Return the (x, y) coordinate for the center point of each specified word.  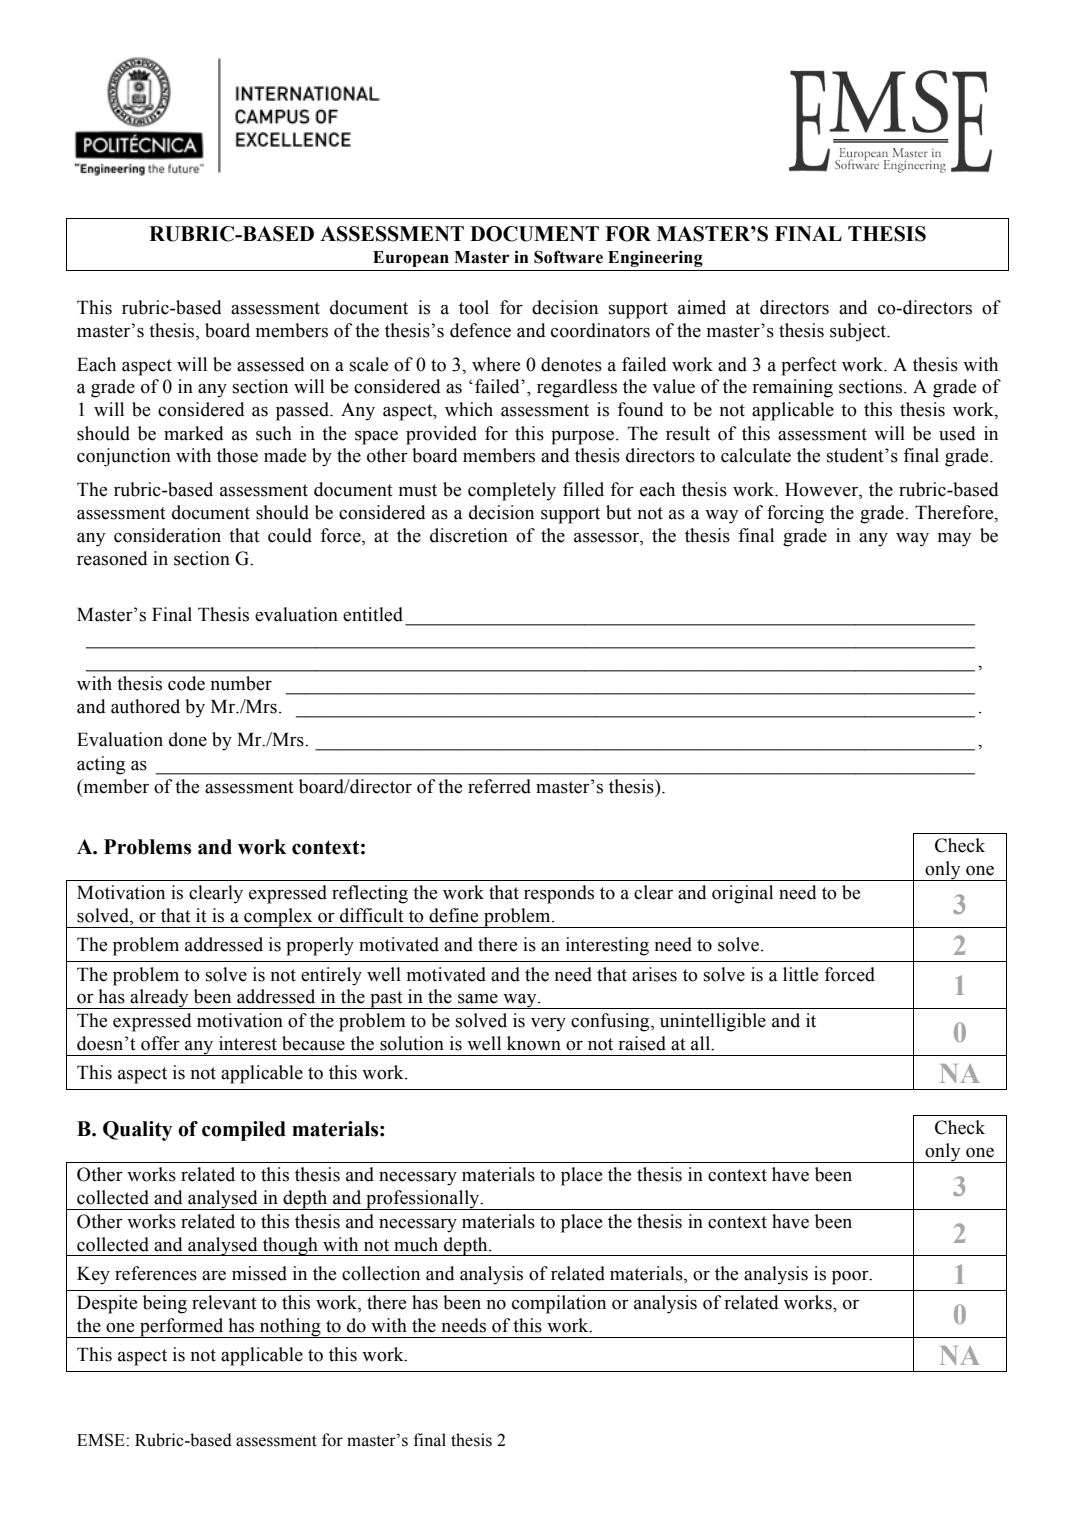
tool (474, 307)
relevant (224, 1302)
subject (859, 332)
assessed (271, 364)
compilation (559, 1304)
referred (499, 786)
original (742, 894)
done (188, 739)
